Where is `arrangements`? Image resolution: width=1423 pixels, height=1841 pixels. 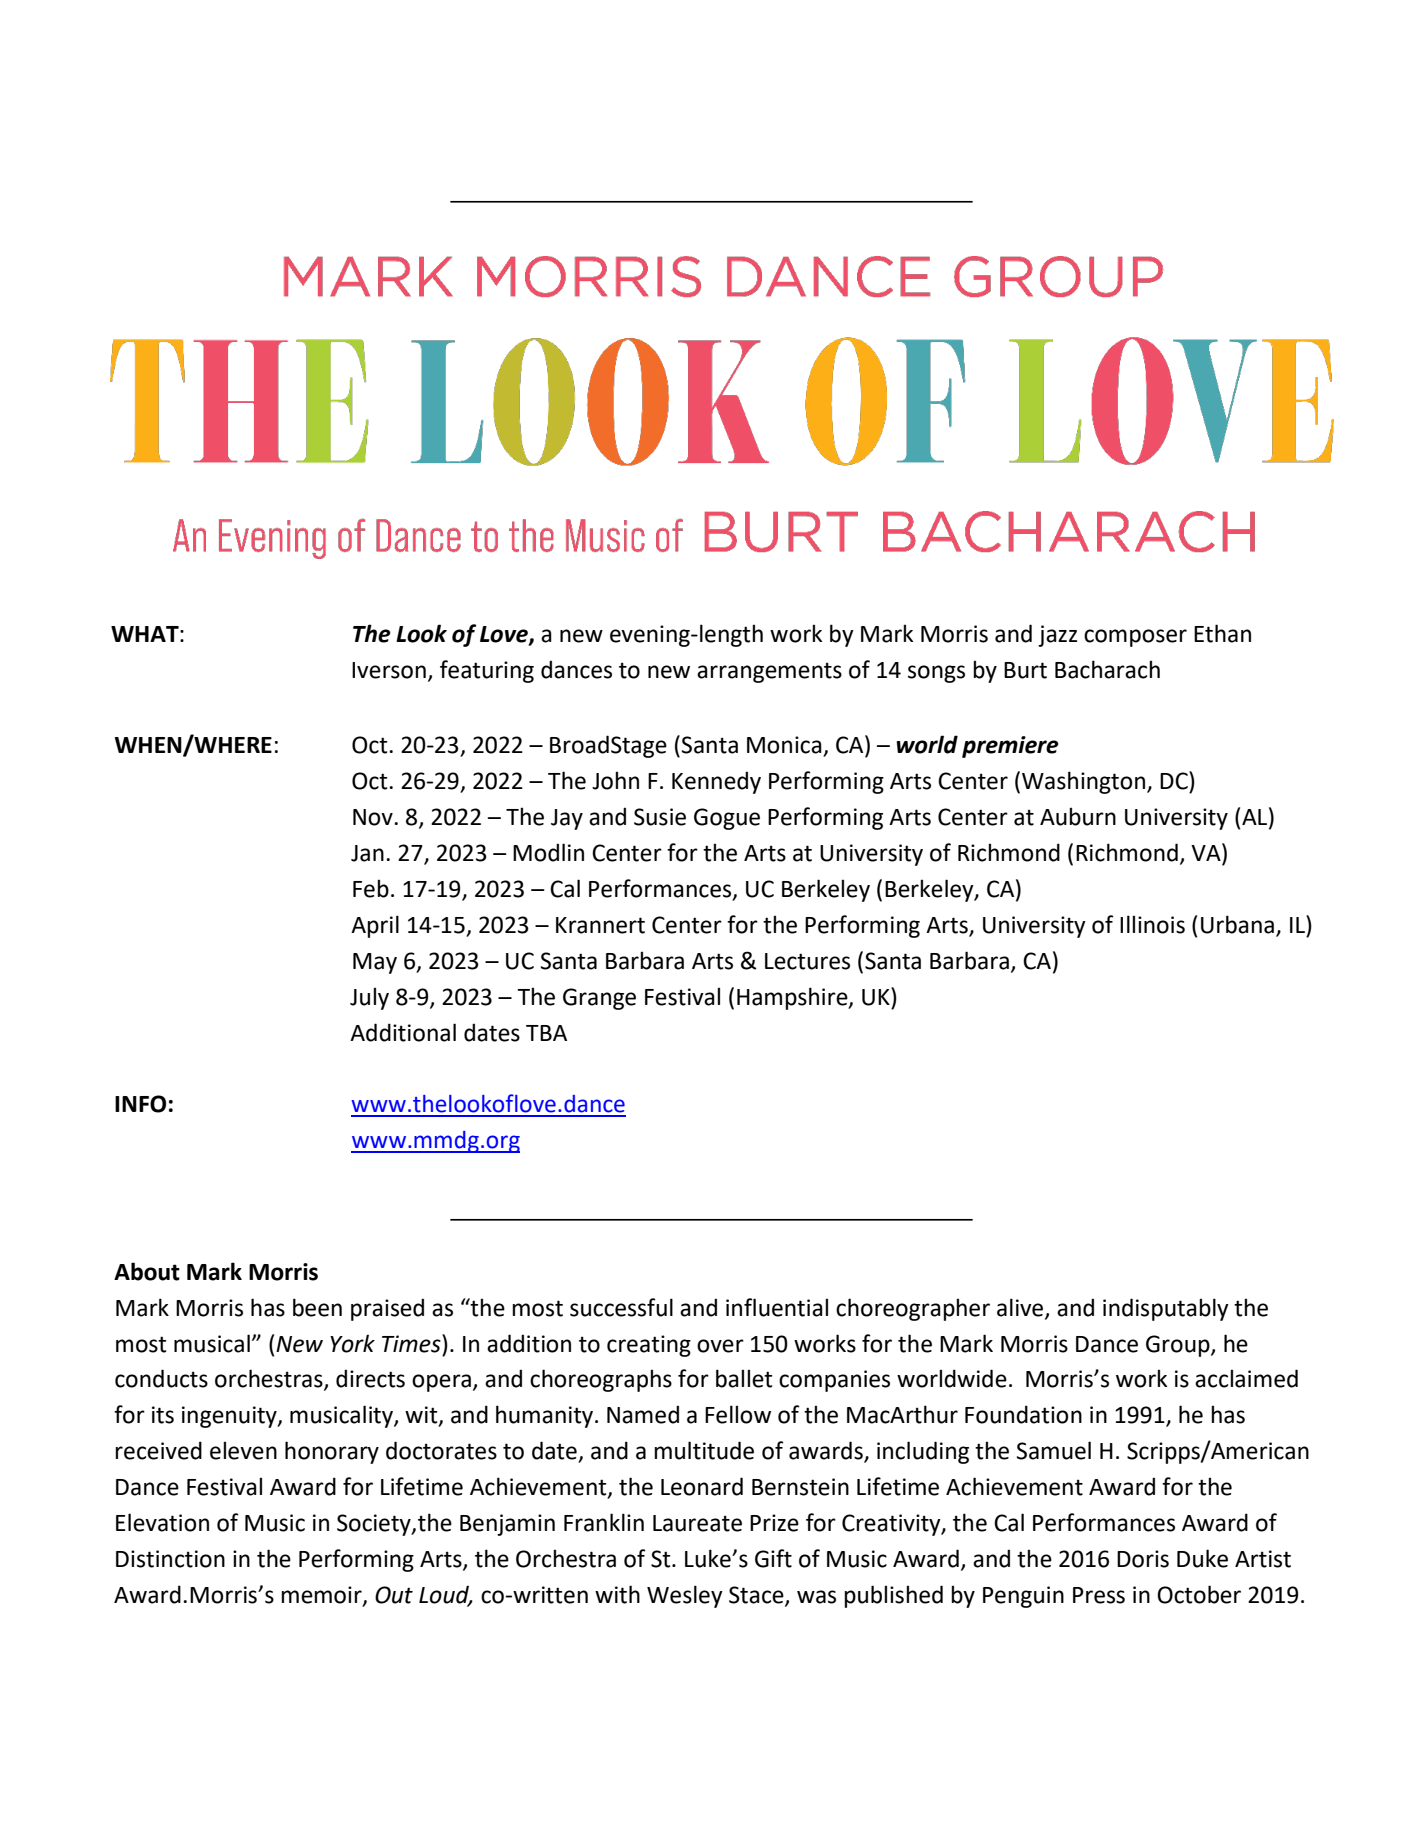 arrangements is located at coordinates (769, 672).
